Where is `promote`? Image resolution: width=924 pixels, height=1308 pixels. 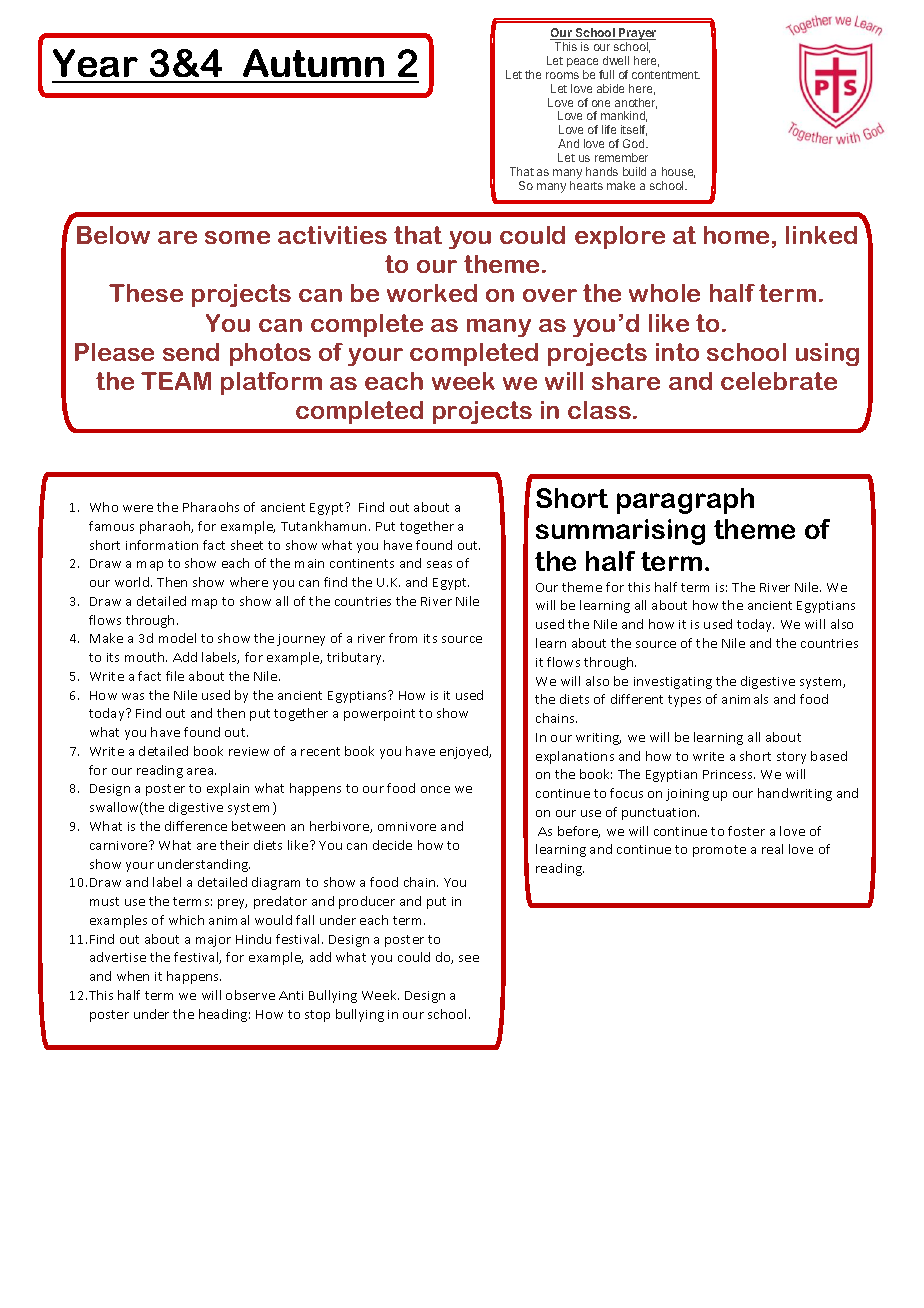 promote is located at coordinates (719, 851).
